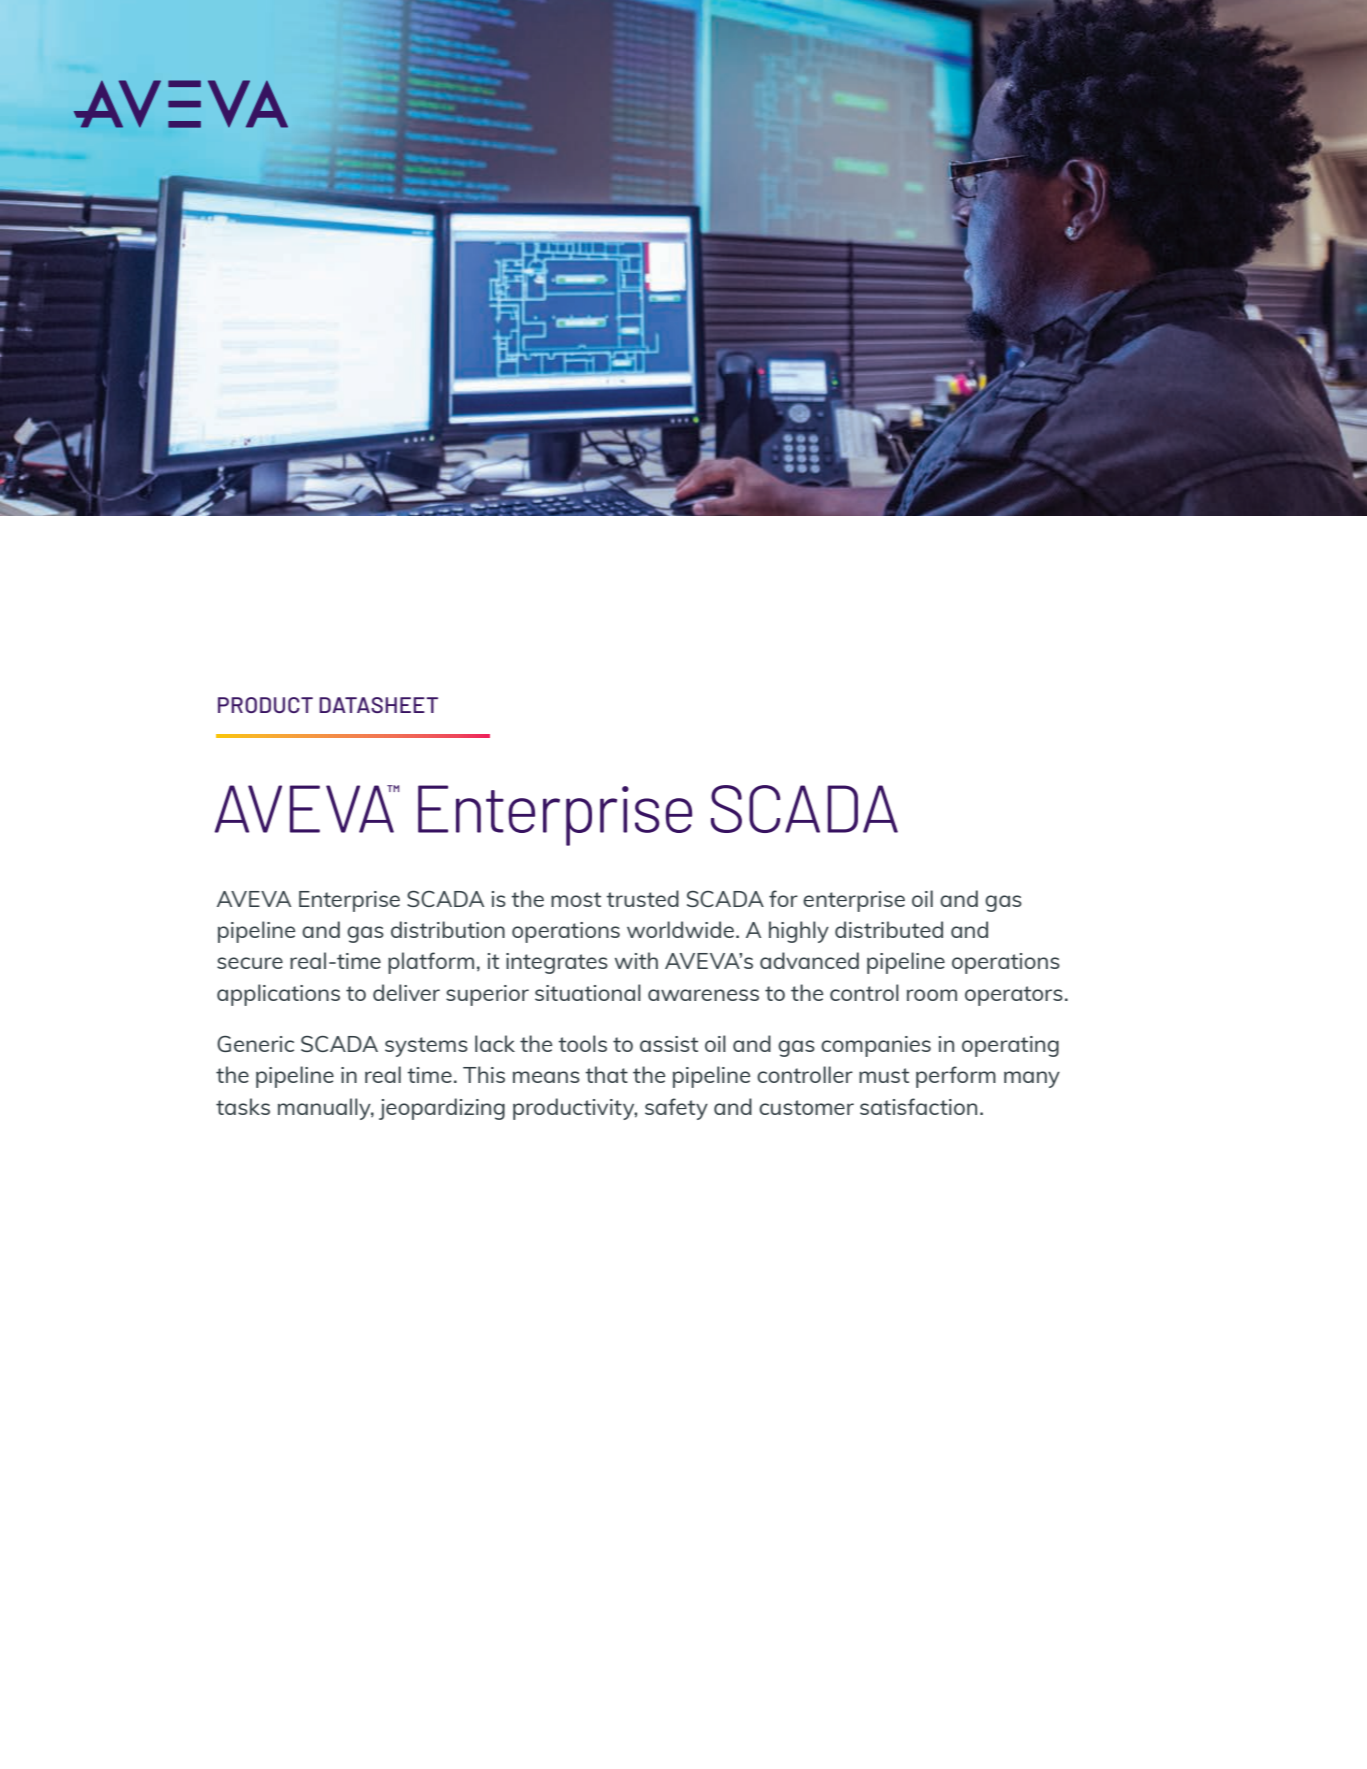 The width and height of the screenshot is (1367, 1769). I want to click on most, so click(576, 899).
